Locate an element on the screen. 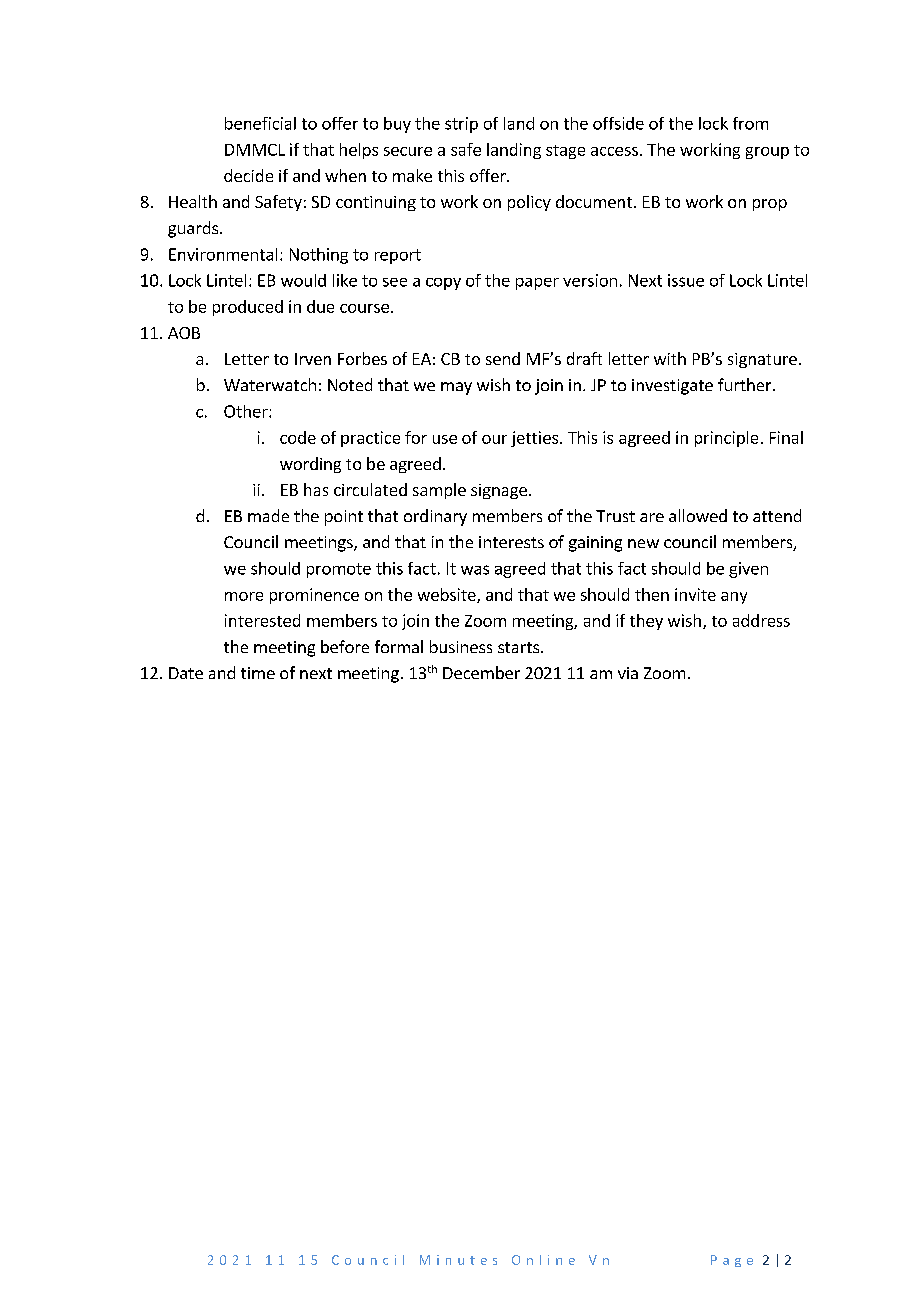  signage is located at coordinates (499, 491).
